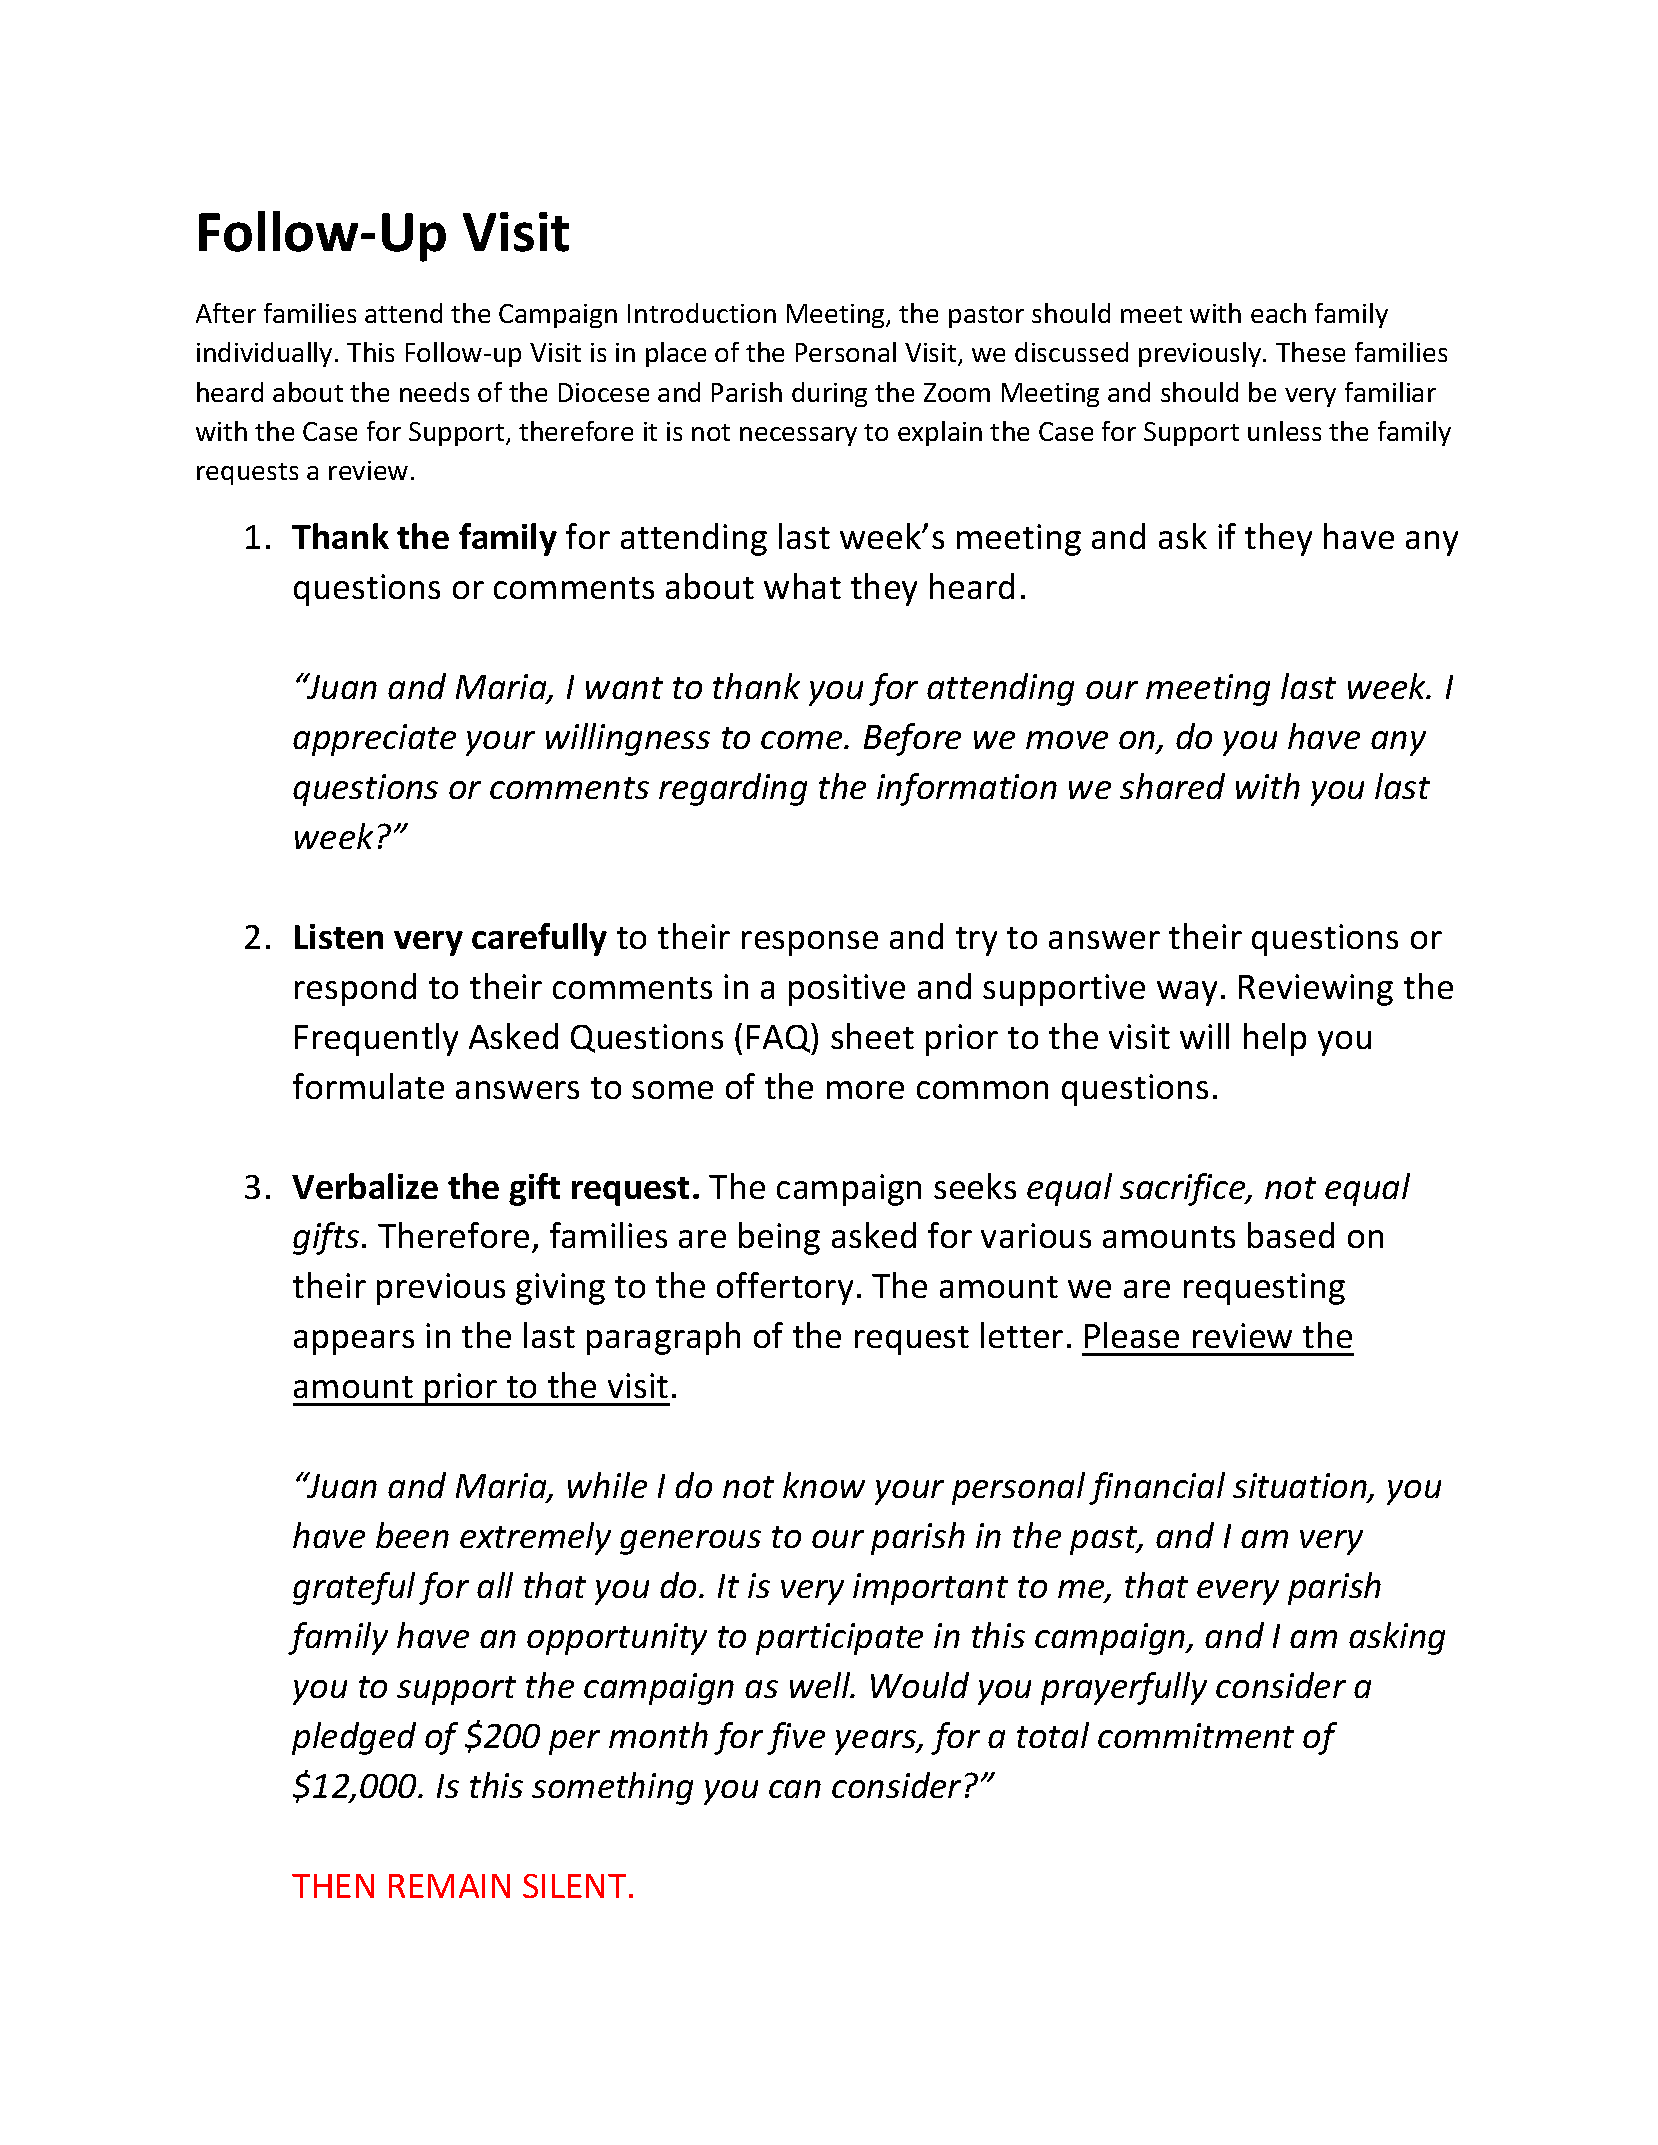 The image size is (1658, 2145). Describe the element at coordinates (1275, 1039) in the image. I see `help` at that location.
